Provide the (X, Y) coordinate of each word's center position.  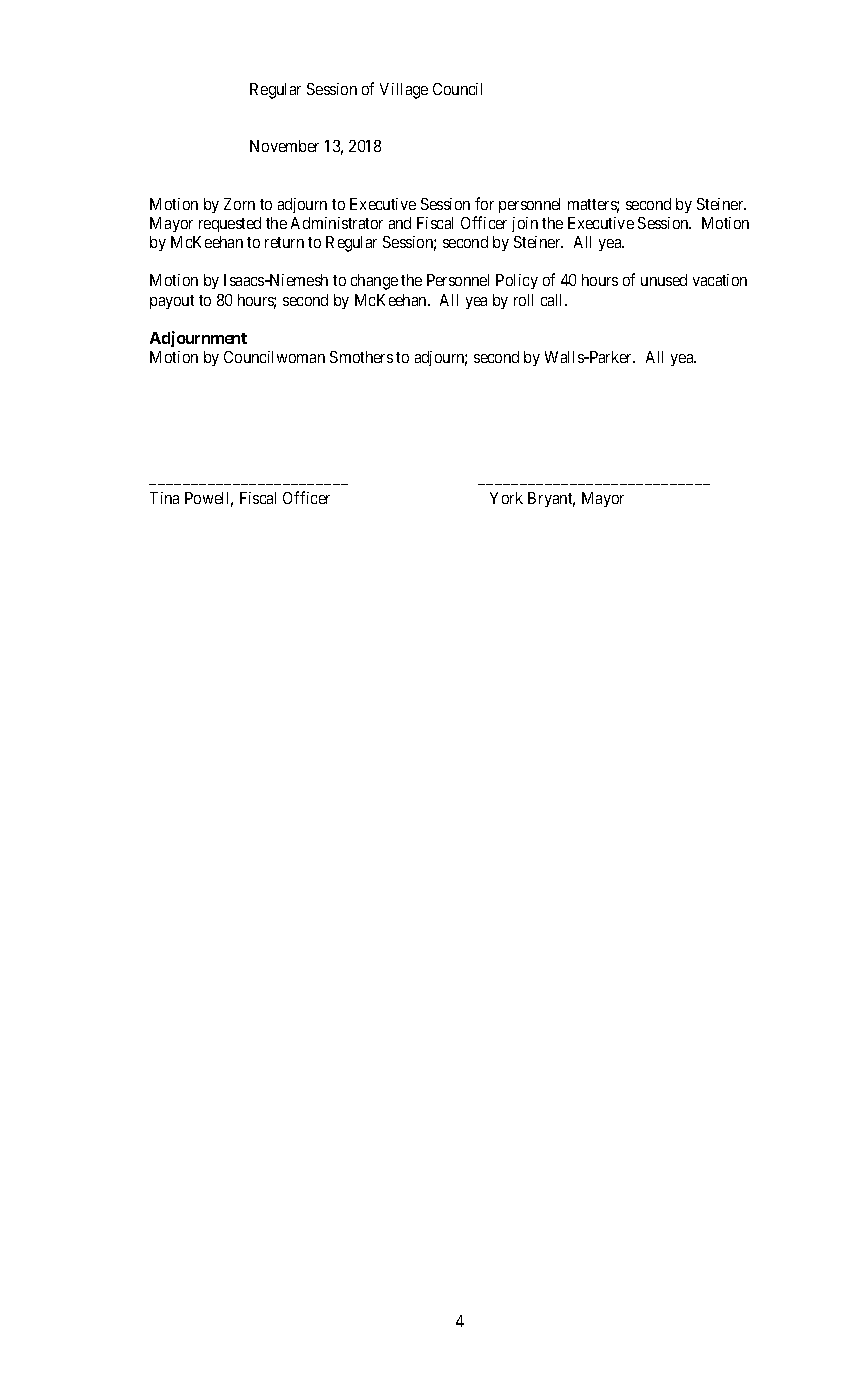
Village (404, 91)
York (506, 498)
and (400, 223)
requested (230, 224)
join (525, 224)
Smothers (361, 357)
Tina (164, 498)
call (554, 300)
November (284, 146)
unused (664, 280)
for (484, 203)
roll (523, 300)
